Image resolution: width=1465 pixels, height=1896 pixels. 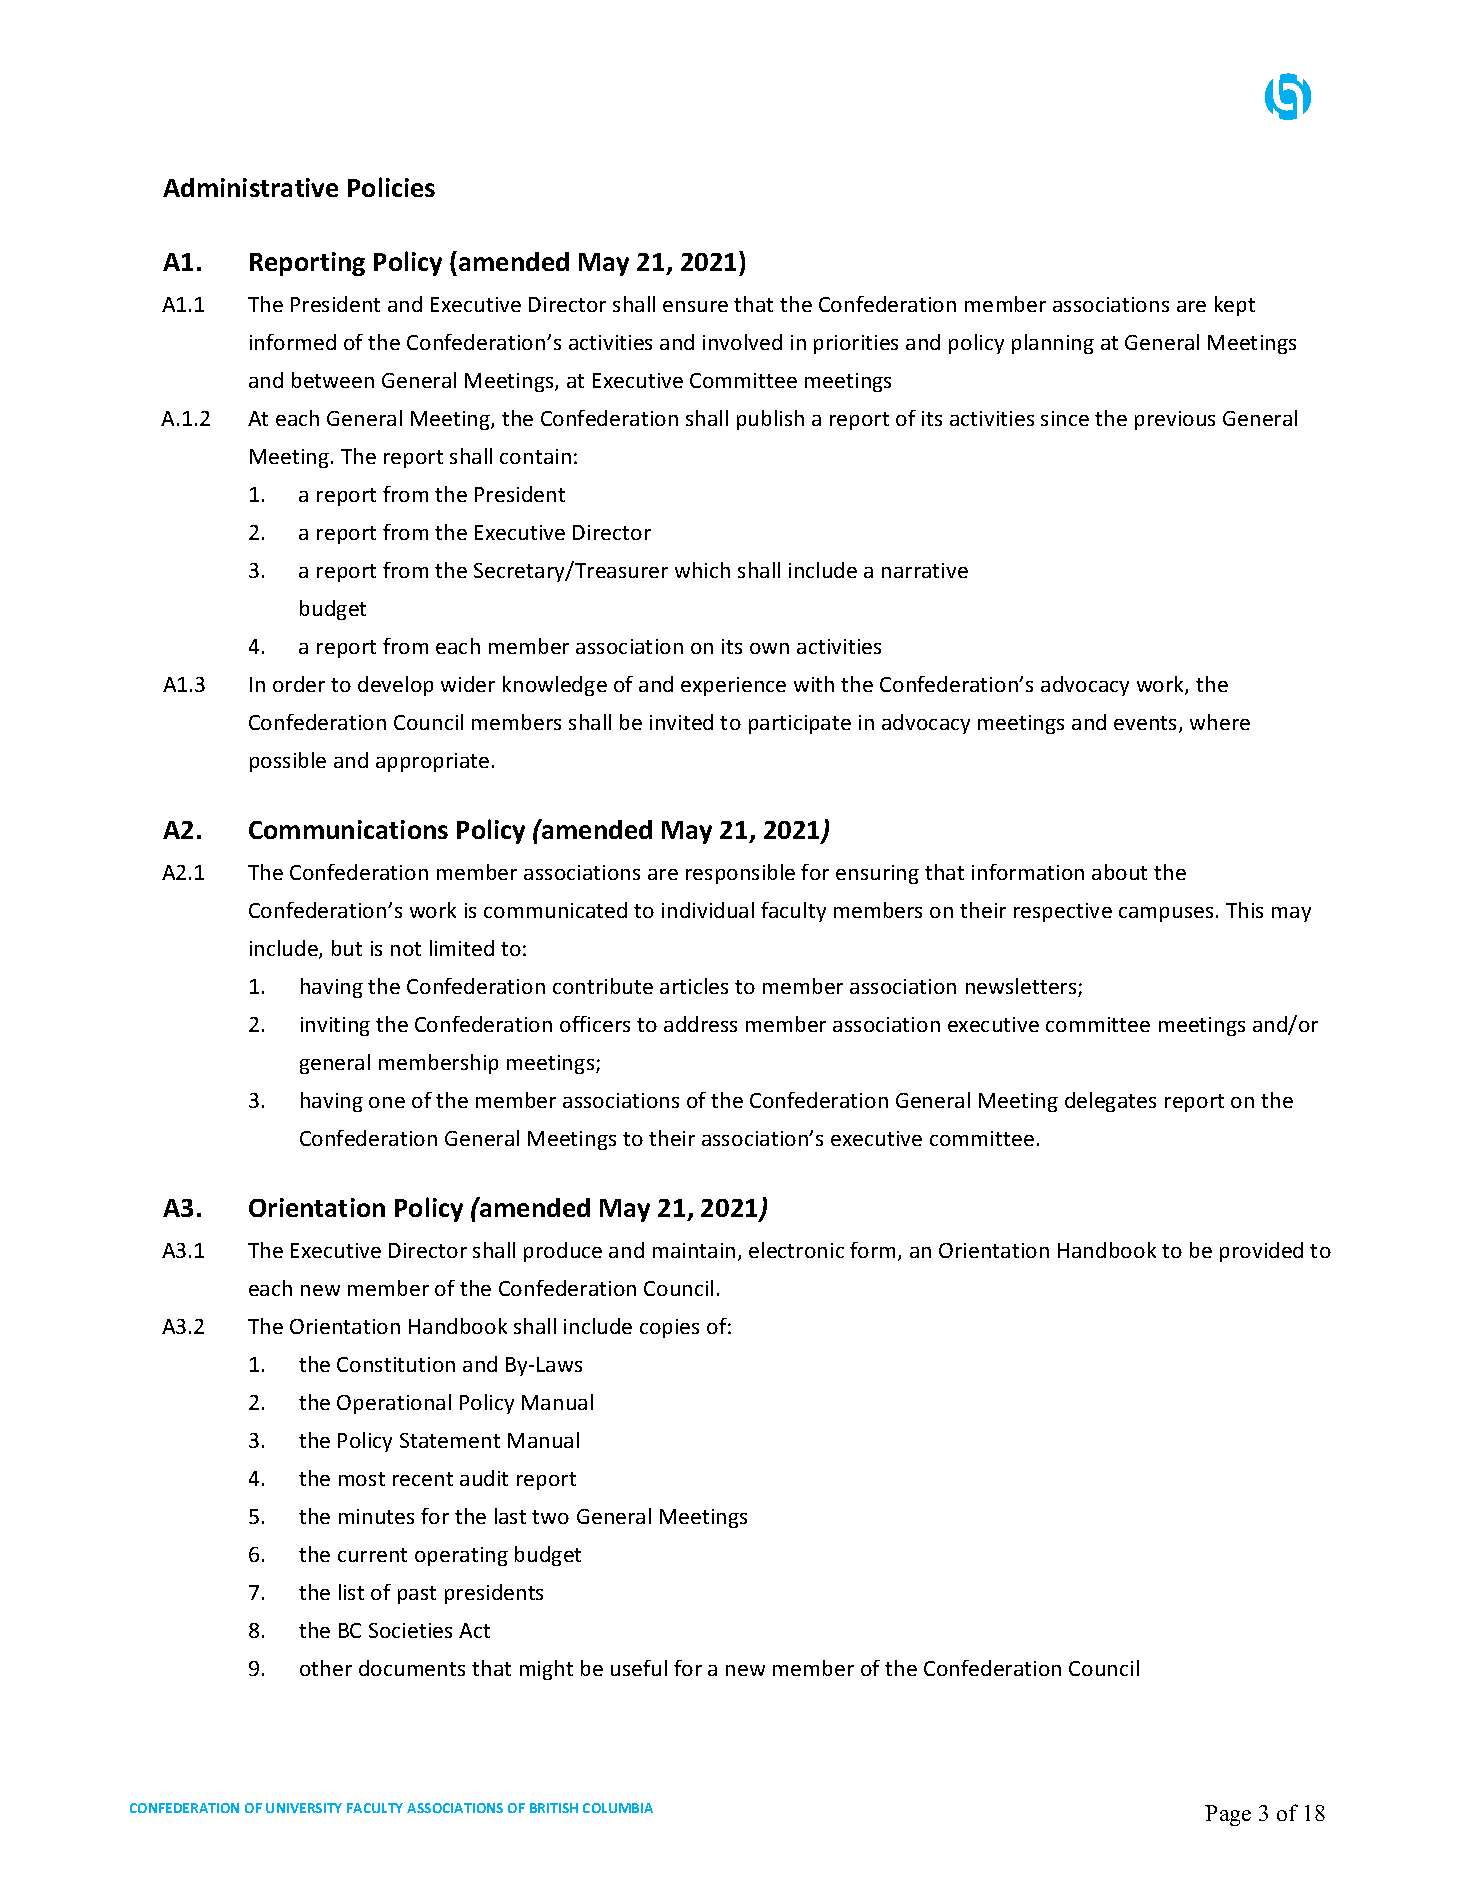 I want to click on provided, so click(x=1261, y=1252).
